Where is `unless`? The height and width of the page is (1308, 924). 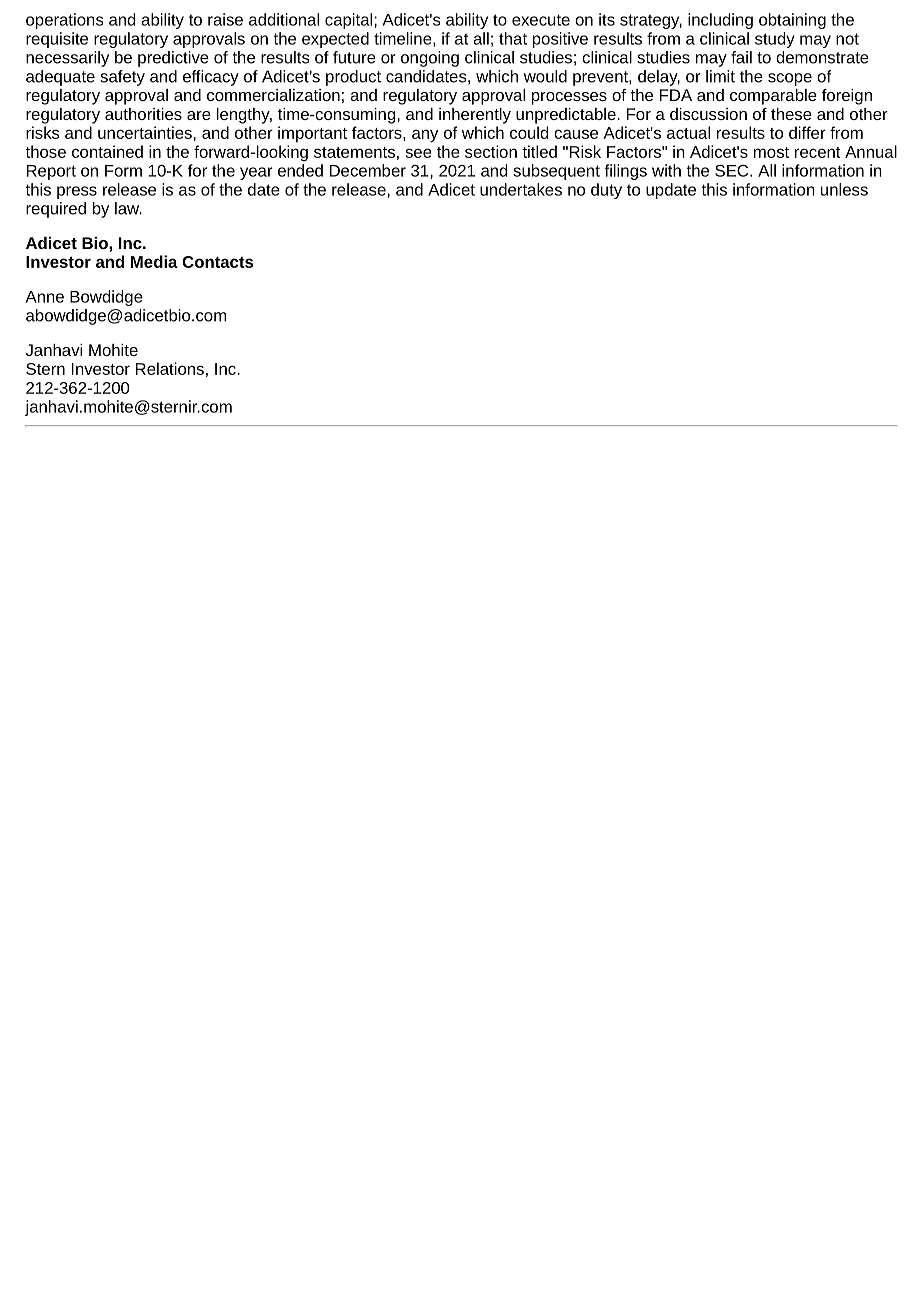
unless is located at coordinates (844, 189).
